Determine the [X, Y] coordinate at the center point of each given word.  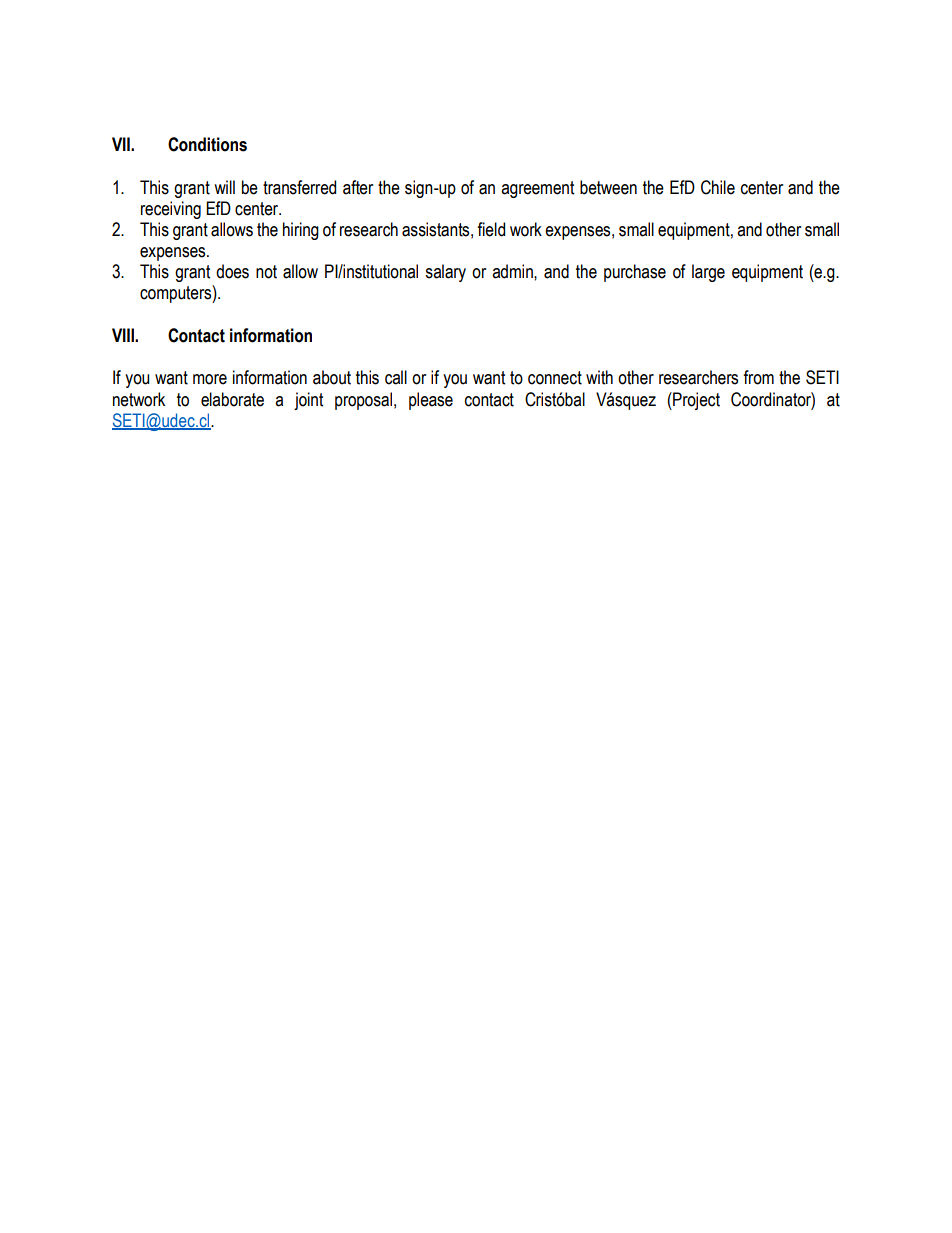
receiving [171, 210]
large [708, 273]
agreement [537, 189]
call [396, 377]
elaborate [232, 399]
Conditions [207, 144]
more [210, 379]
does [232, 271]
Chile [718, 187]
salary [445, 273]
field [491, 229]
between [608, 187]
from [758, 377]
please [431, 401]
